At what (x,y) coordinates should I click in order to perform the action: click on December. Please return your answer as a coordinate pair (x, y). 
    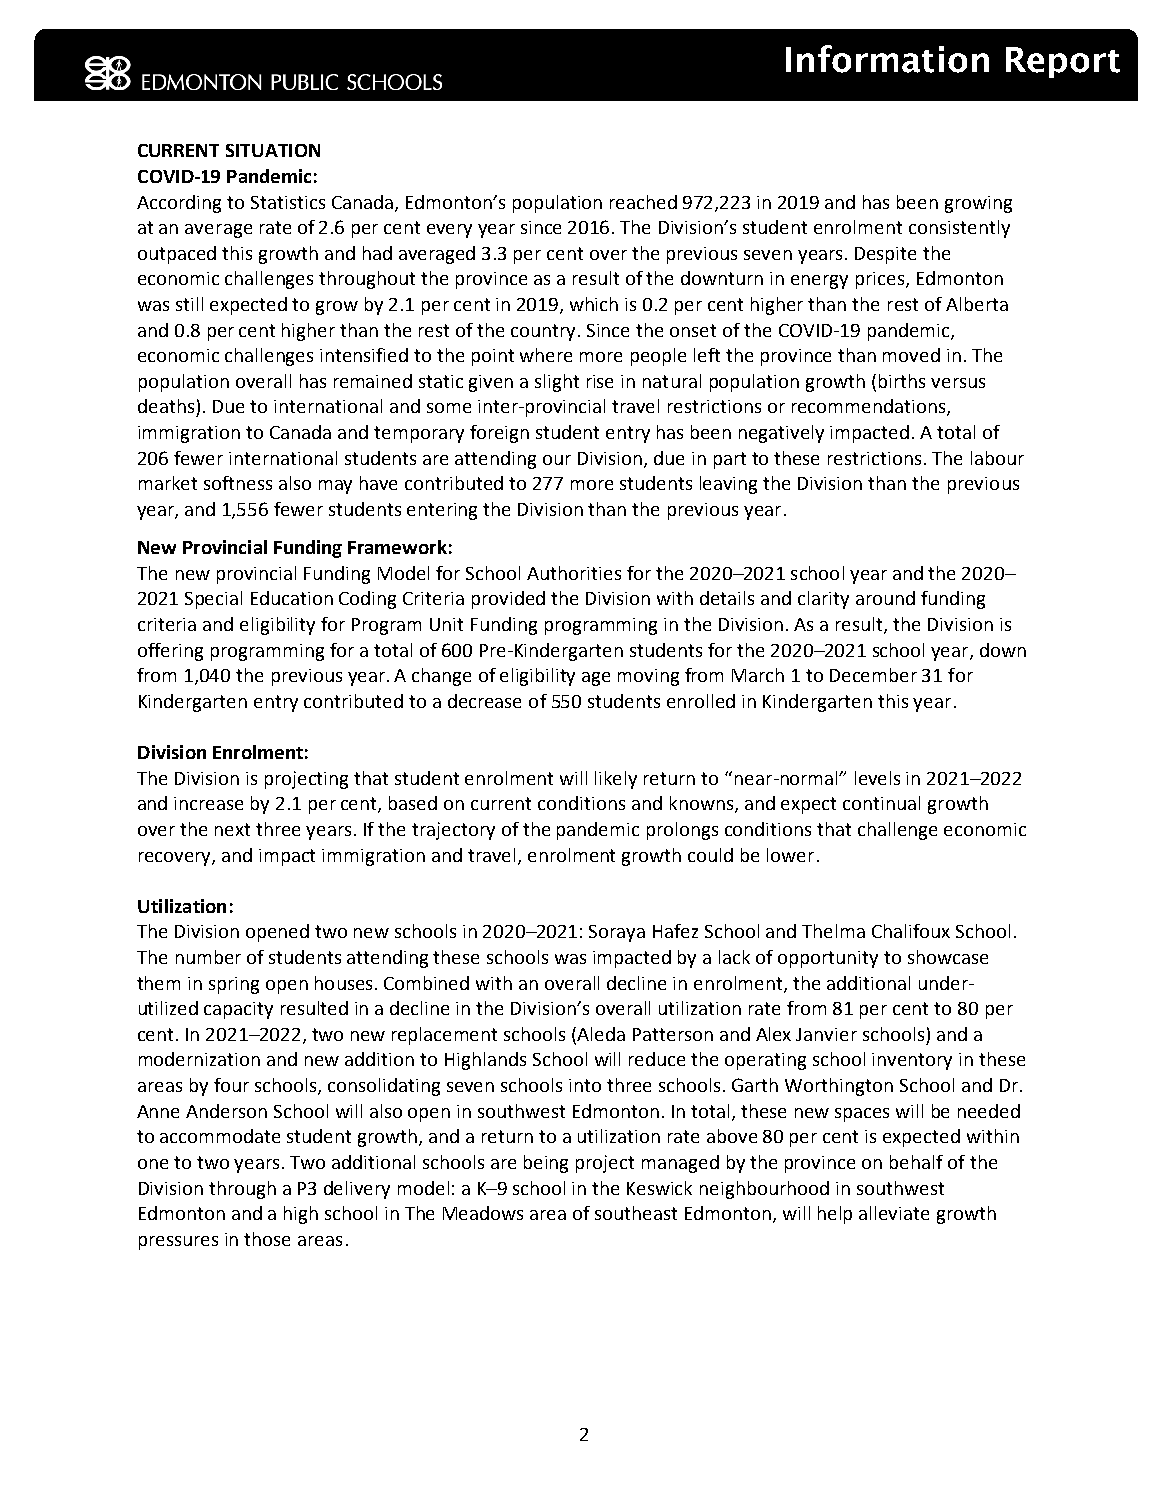
    Looking at the image, I should click on (873, 675).
